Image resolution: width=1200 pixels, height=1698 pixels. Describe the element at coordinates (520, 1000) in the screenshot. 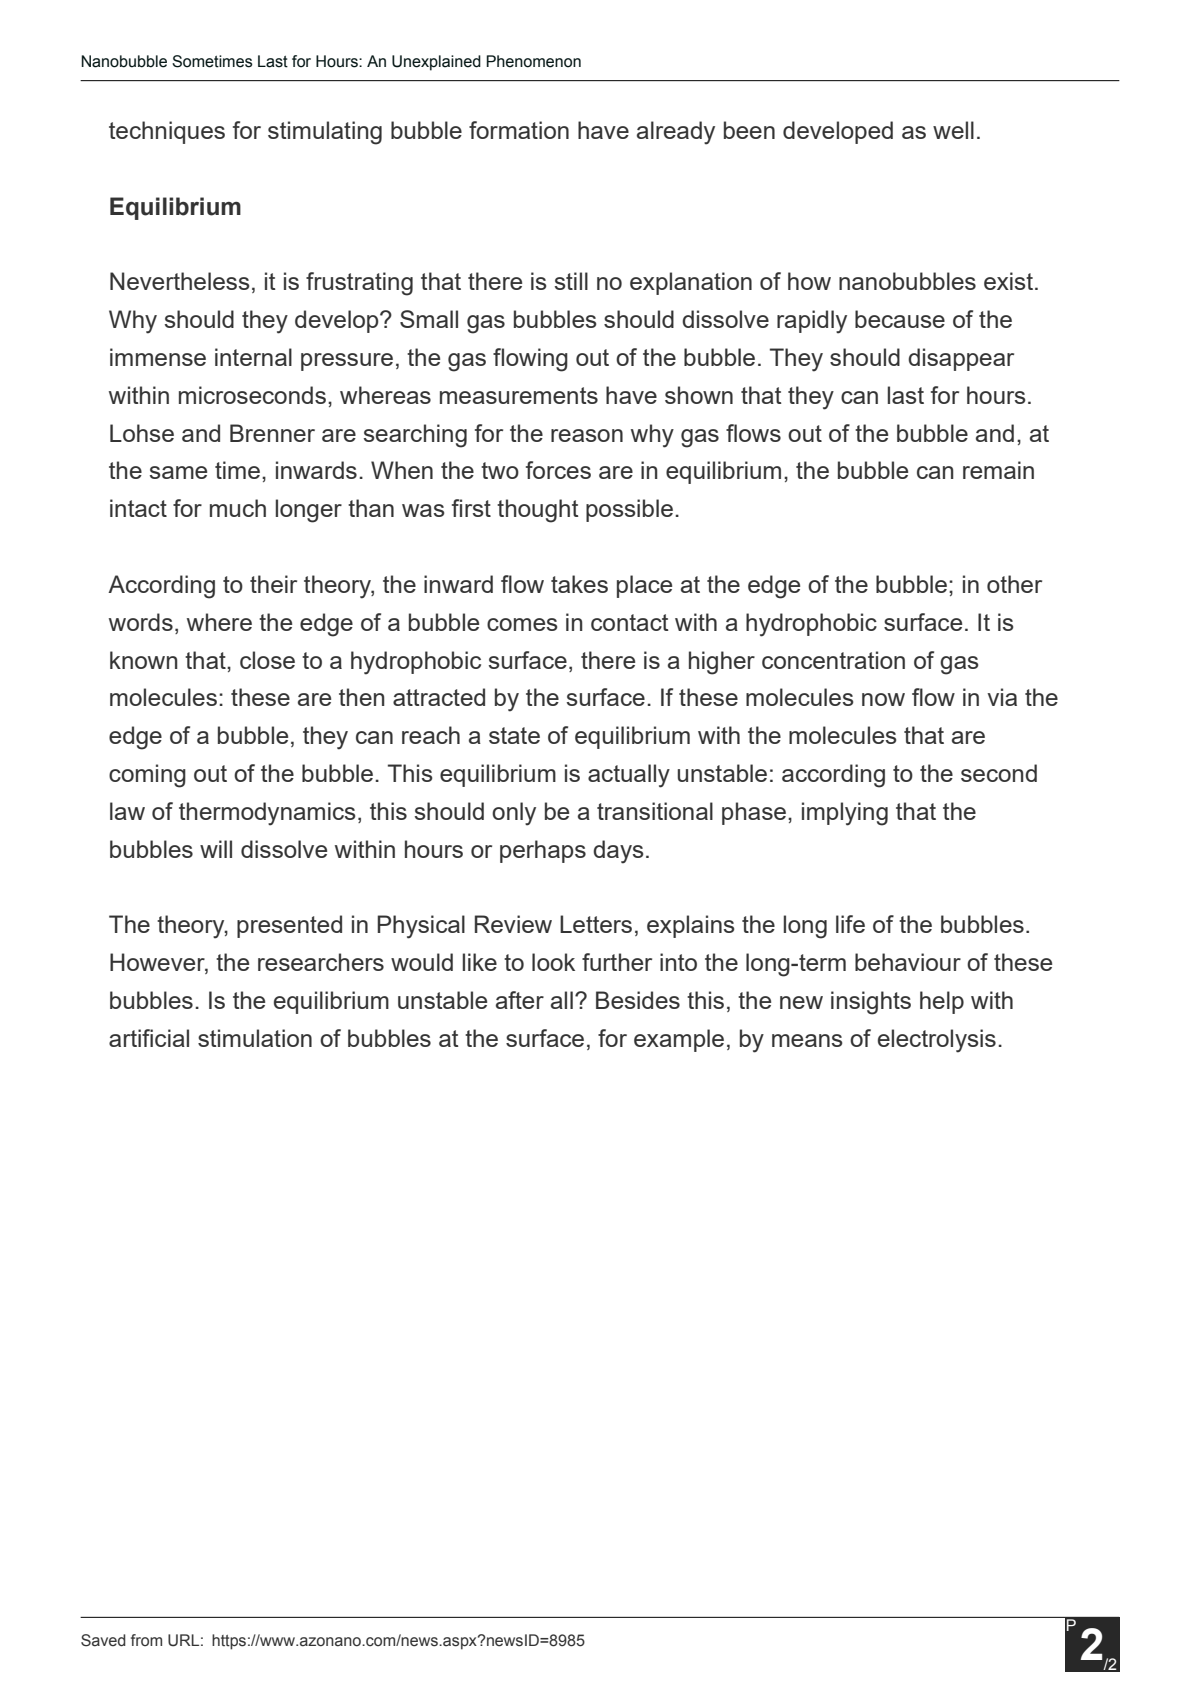

I see `after` at that location.
